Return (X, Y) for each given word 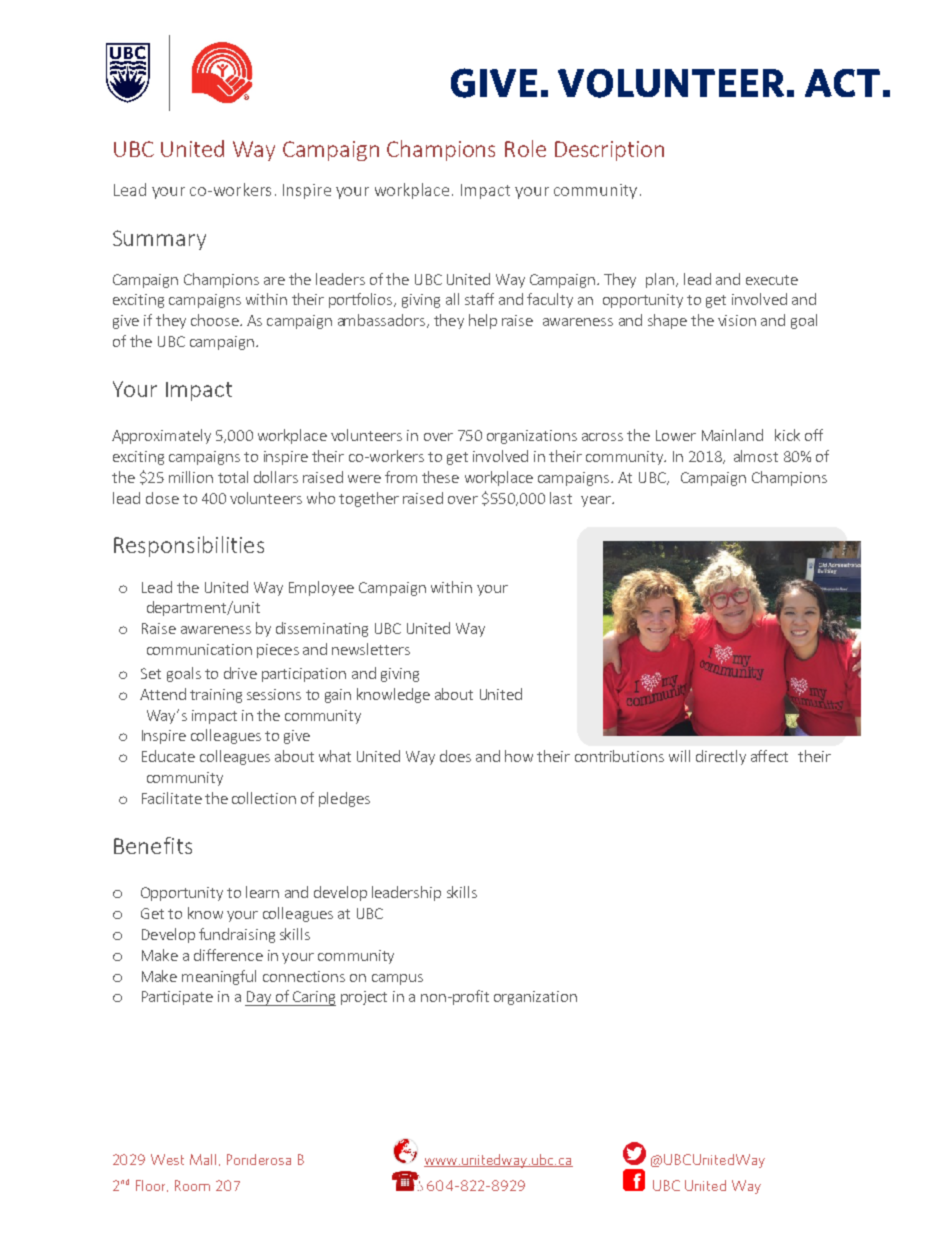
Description (609, 151)
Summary (159, 240)
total (233, 477)
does (455, 756)
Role (525, 148)
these (440, 477)
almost (756, 456)
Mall (203, 1159)
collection (264, 798)
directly (721, 757)
